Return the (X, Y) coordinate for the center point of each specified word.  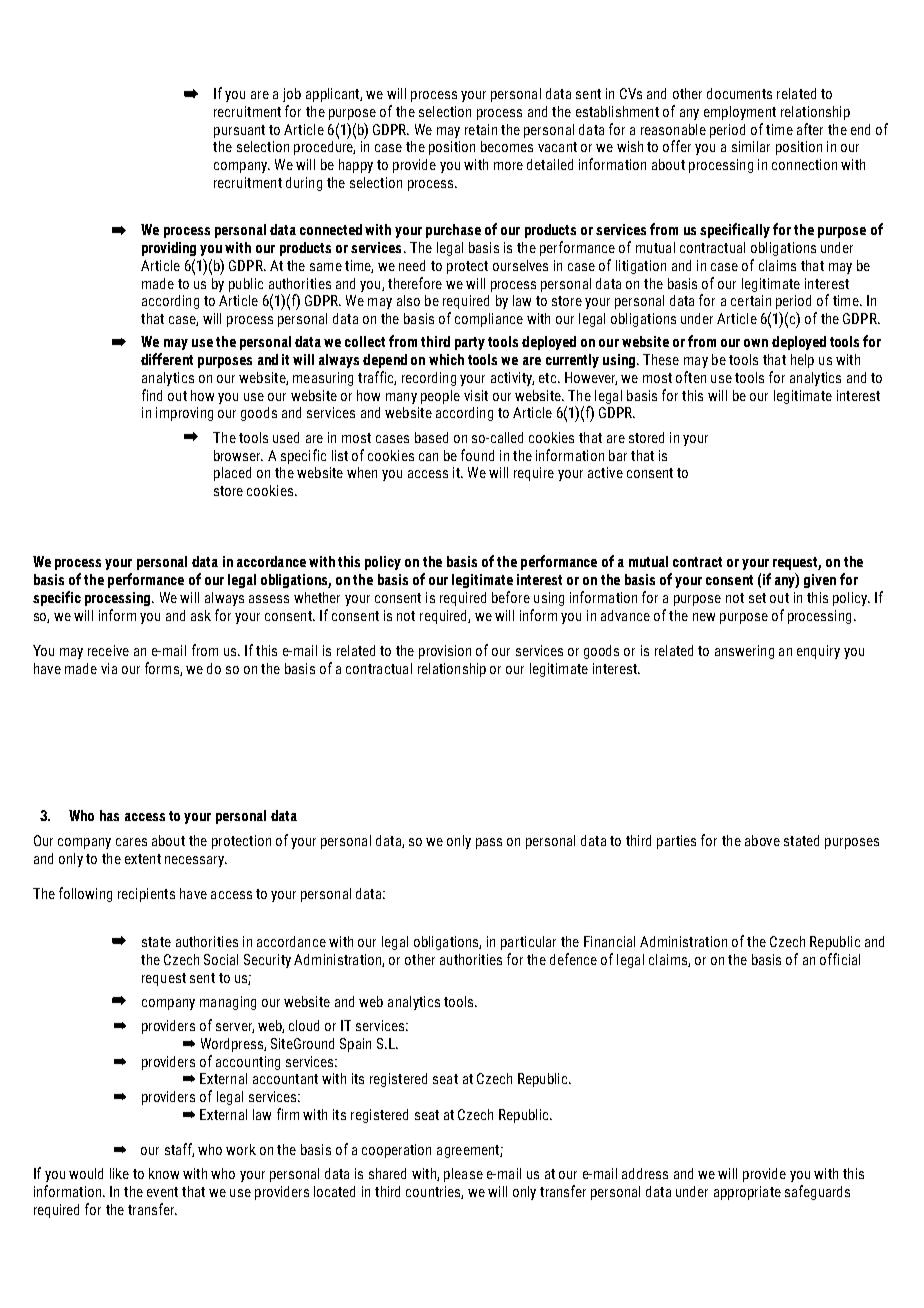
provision (445, 652)
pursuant (239, 131)
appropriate (747, 1193)
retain (481, 129)
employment (740, 113)
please (463, 1175)
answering (744, 652)
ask (201, 615)
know (164, 1173)
